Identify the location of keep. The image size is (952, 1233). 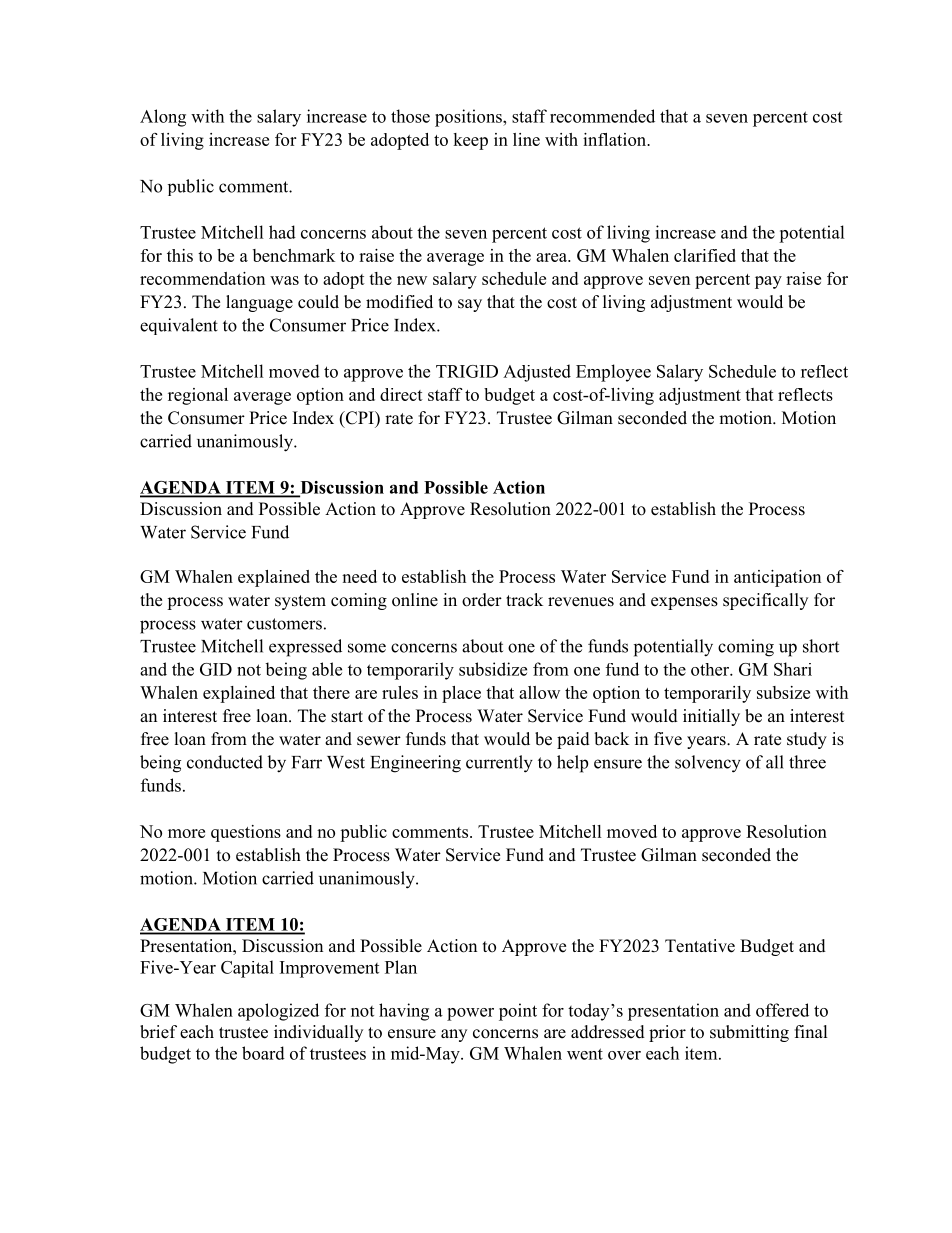
(470, 141).
